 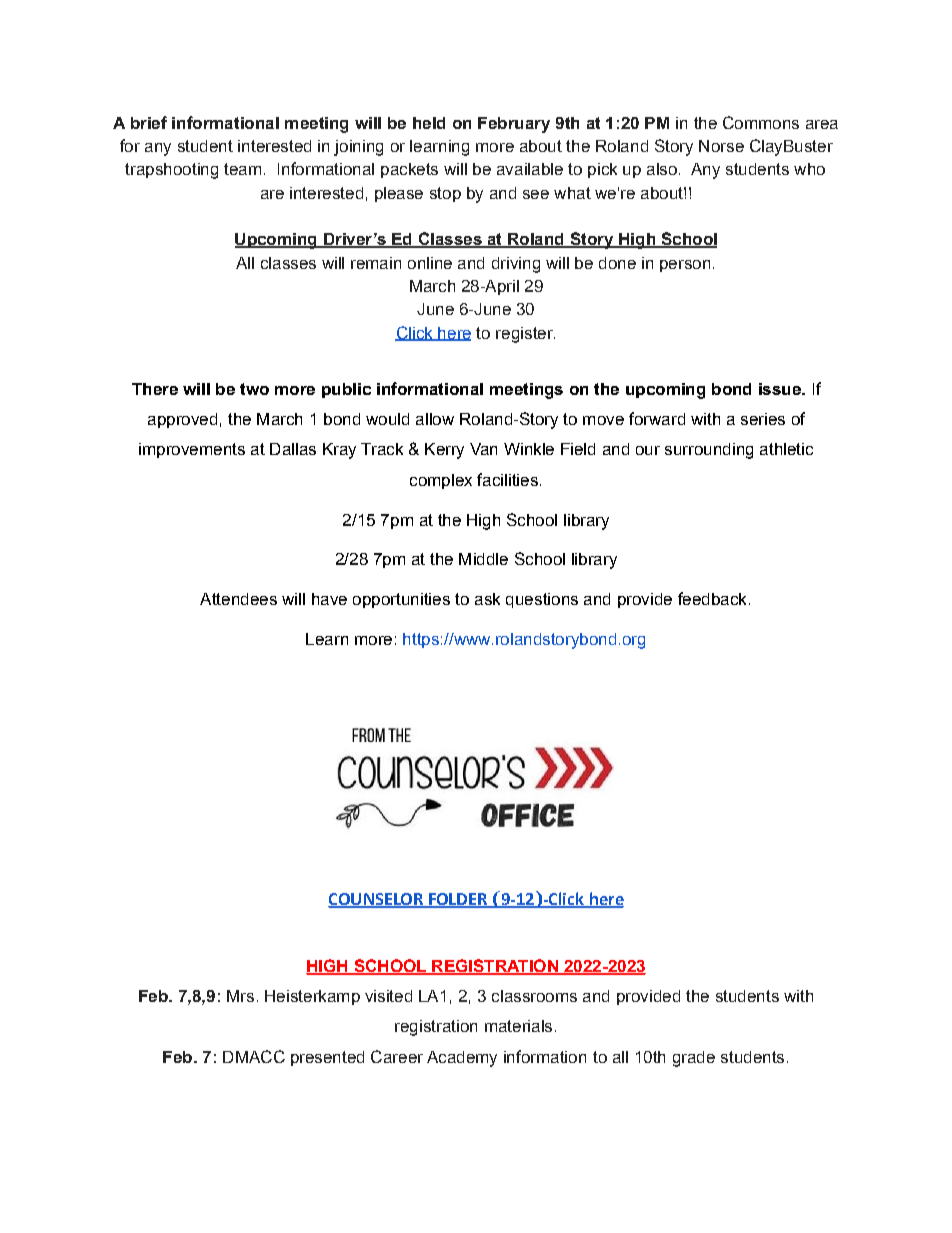 I want to click on Norse, so click(x=721, y=146).
